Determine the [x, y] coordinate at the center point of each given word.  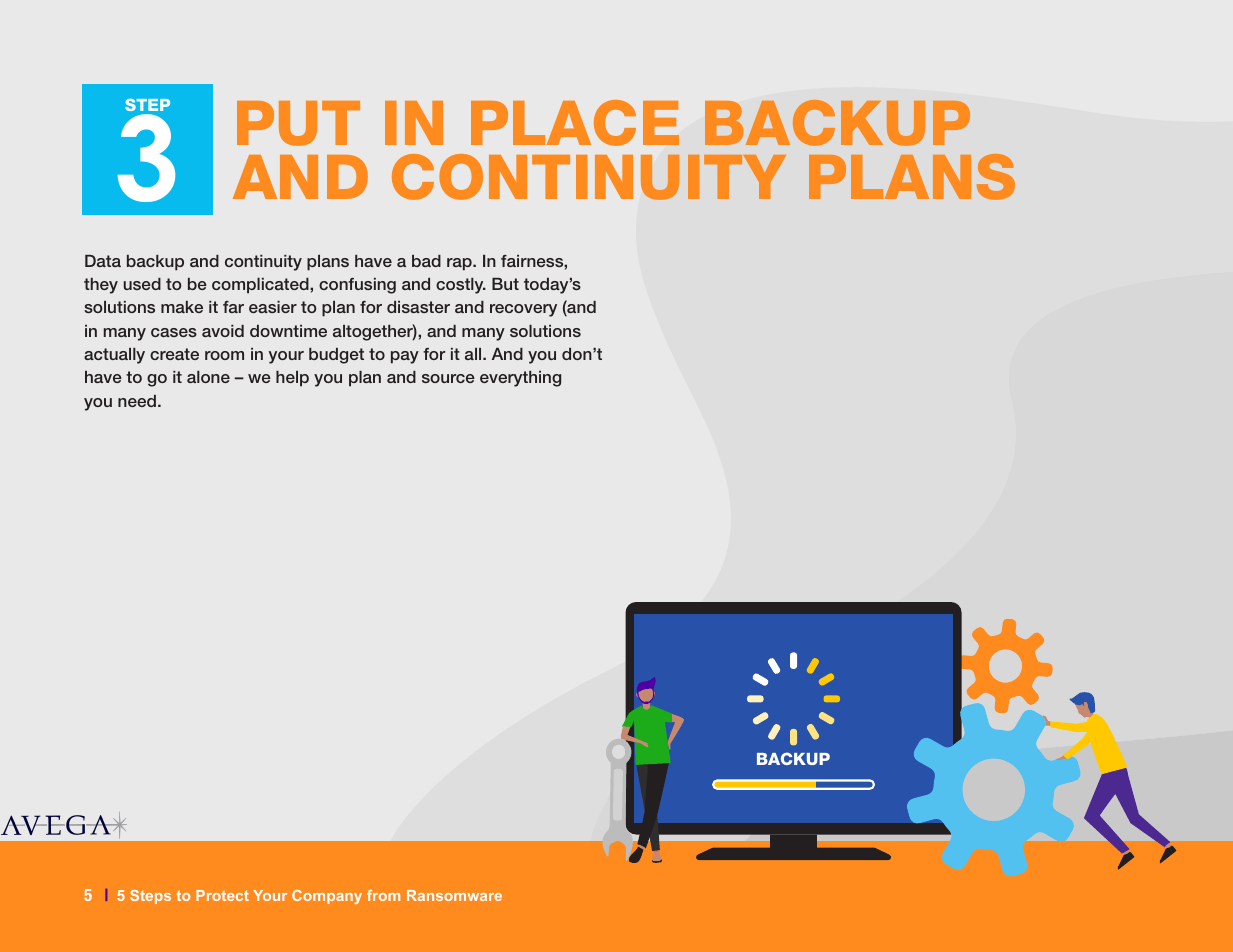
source [448, 378]
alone [208, 377]
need [137, 401]
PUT [298, 123]
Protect [222, 895]
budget [336, 356]
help [292, 379]
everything [520, 379]
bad [426, 261]
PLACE [575, 123]
